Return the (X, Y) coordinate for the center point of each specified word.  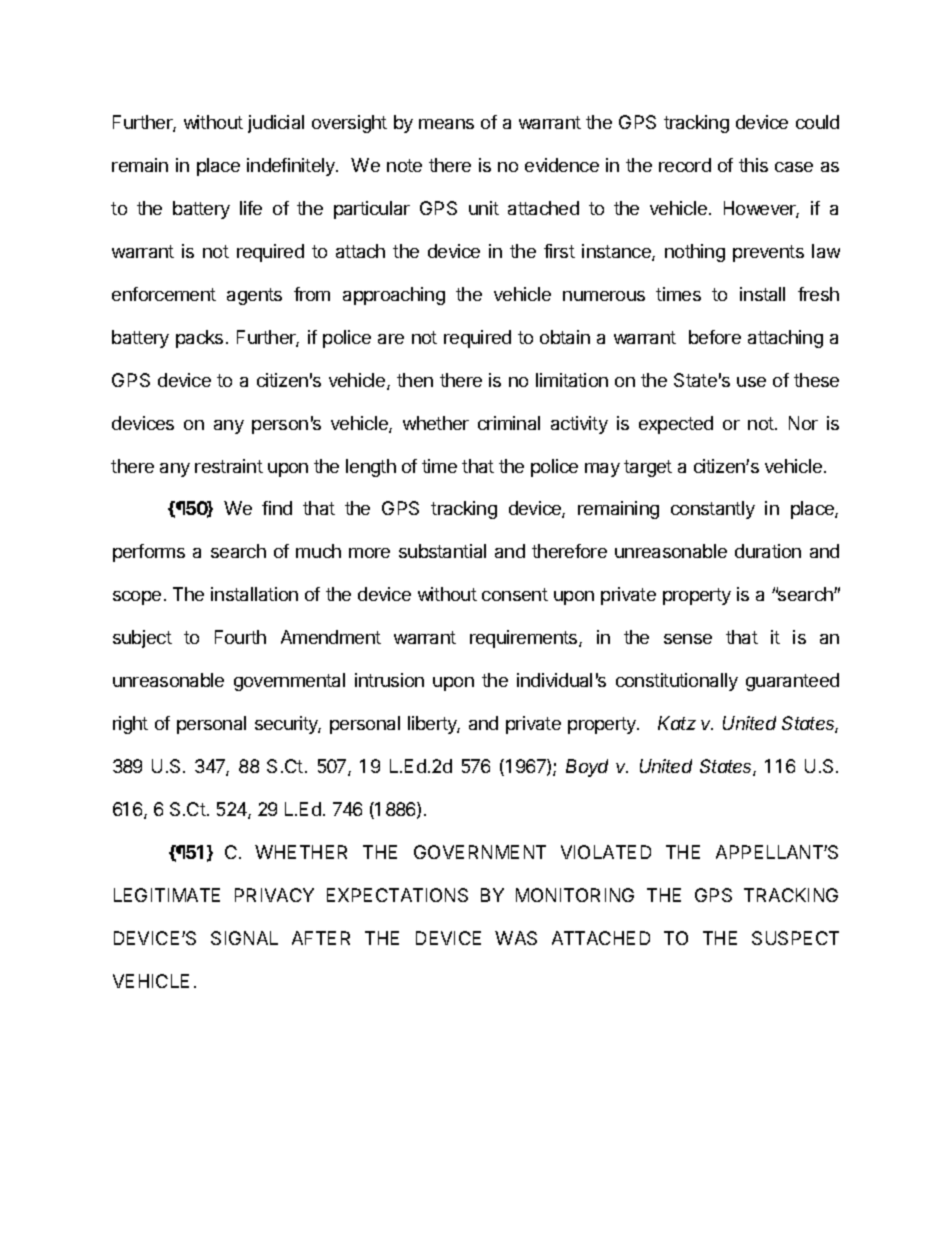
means (446, 124)
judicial (276, 124)
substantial (442, 551)
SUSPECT (795, 938)
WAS (516, 938)
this (753, 165)
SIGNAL (244, 938)
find (277, 508)
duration (768, 551)
